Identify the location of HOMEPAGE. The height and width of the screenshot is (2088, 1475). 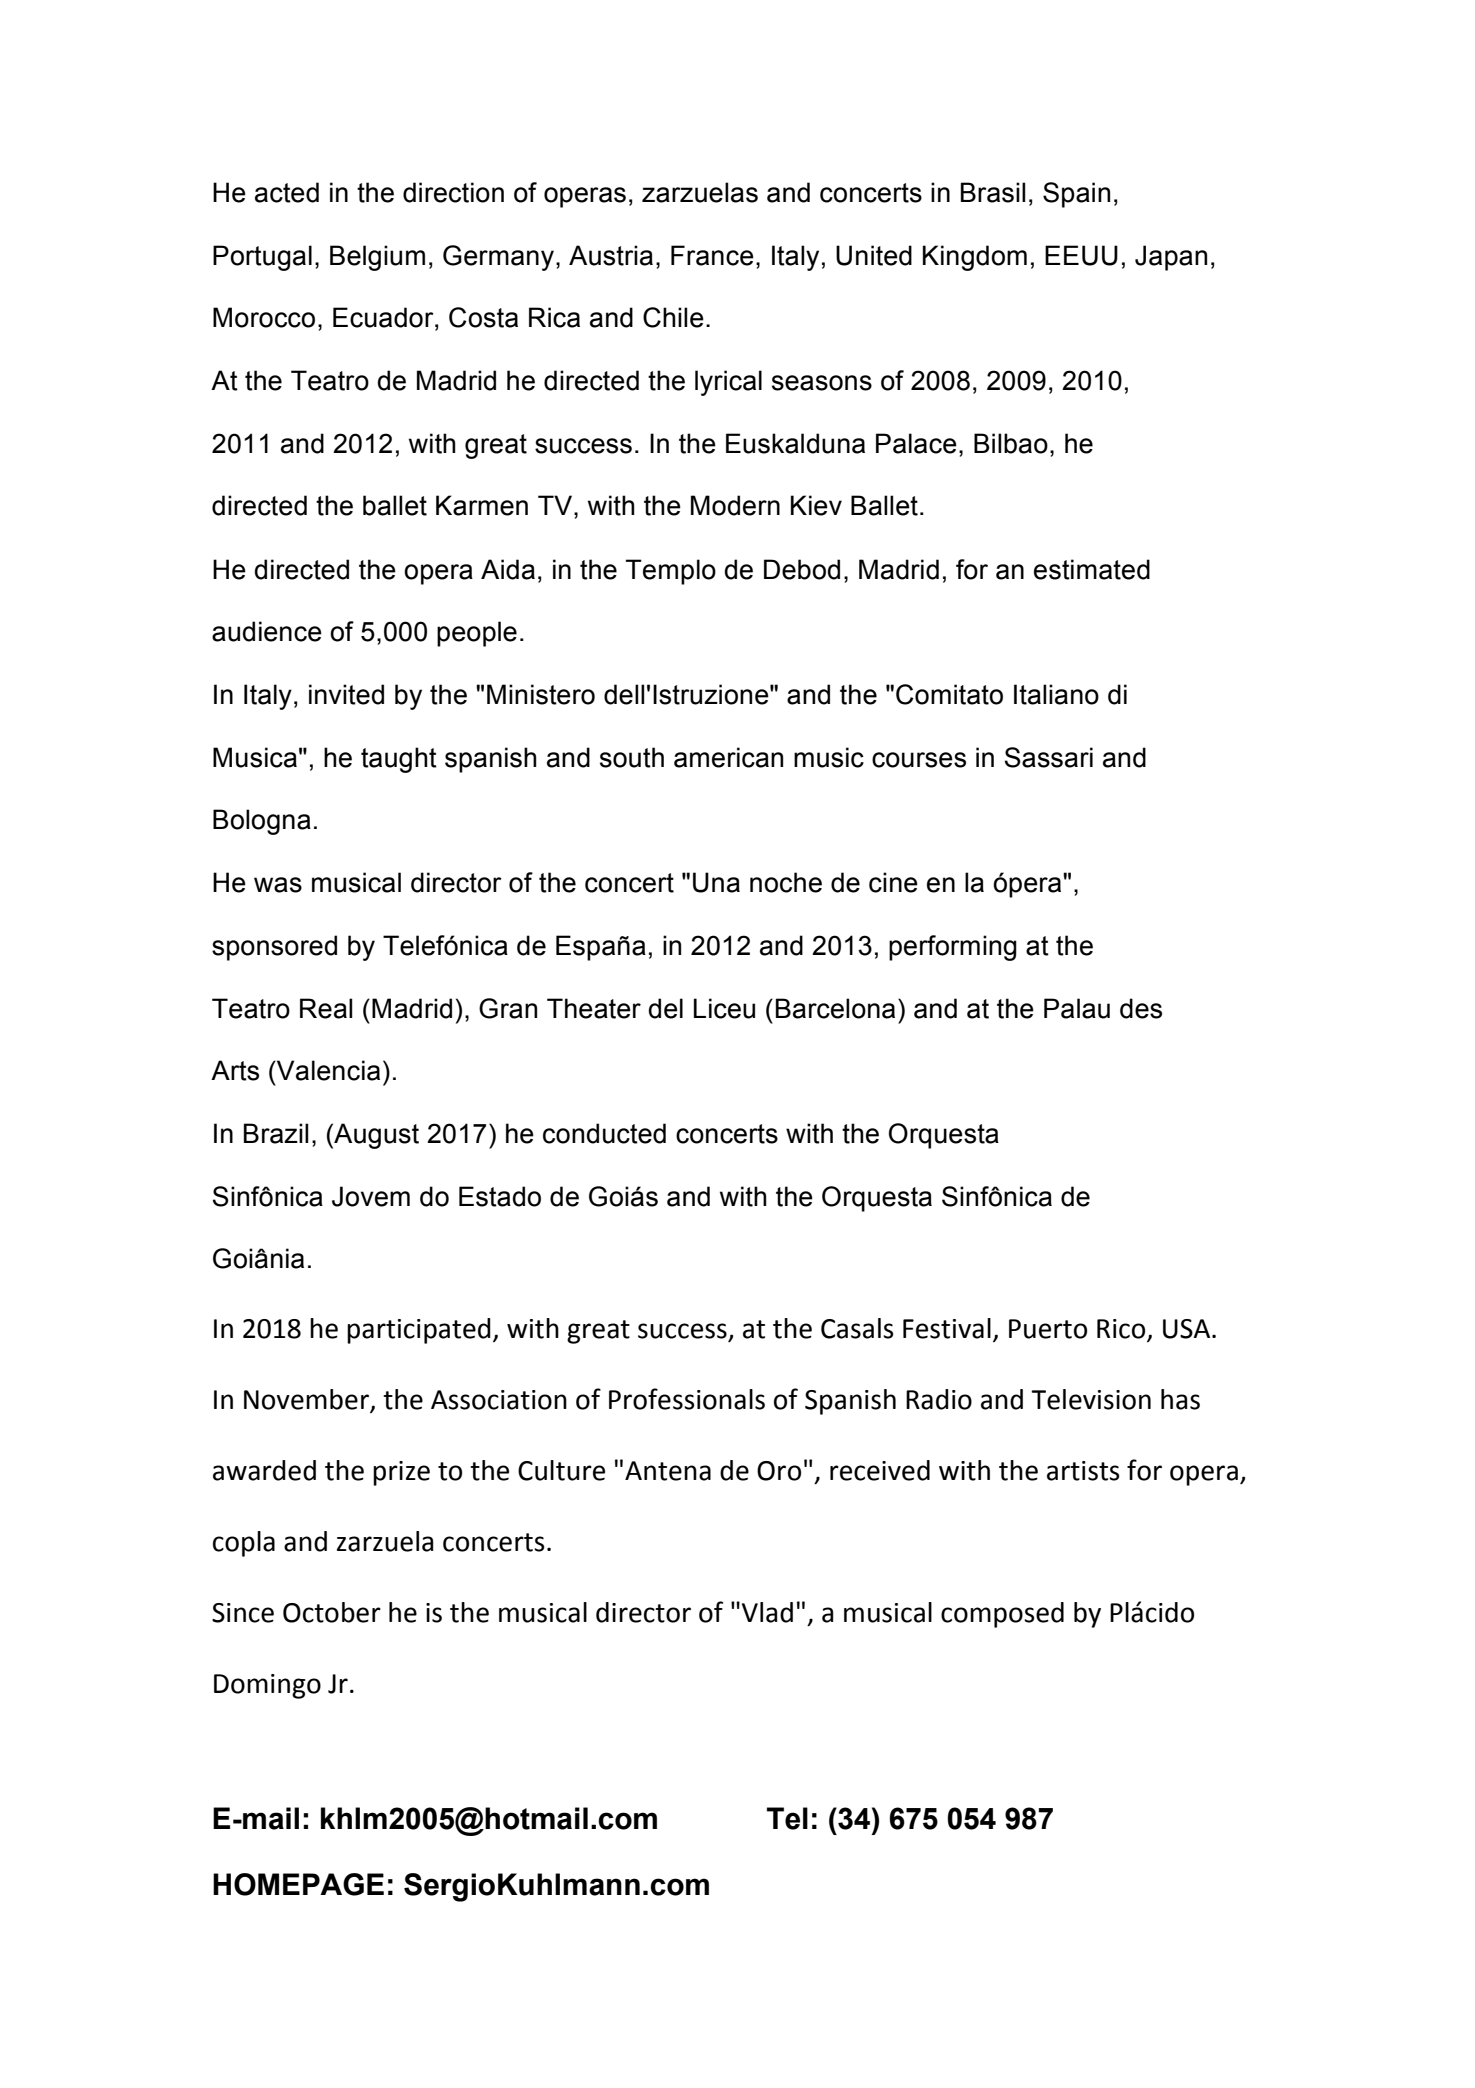
(298, 1884).
